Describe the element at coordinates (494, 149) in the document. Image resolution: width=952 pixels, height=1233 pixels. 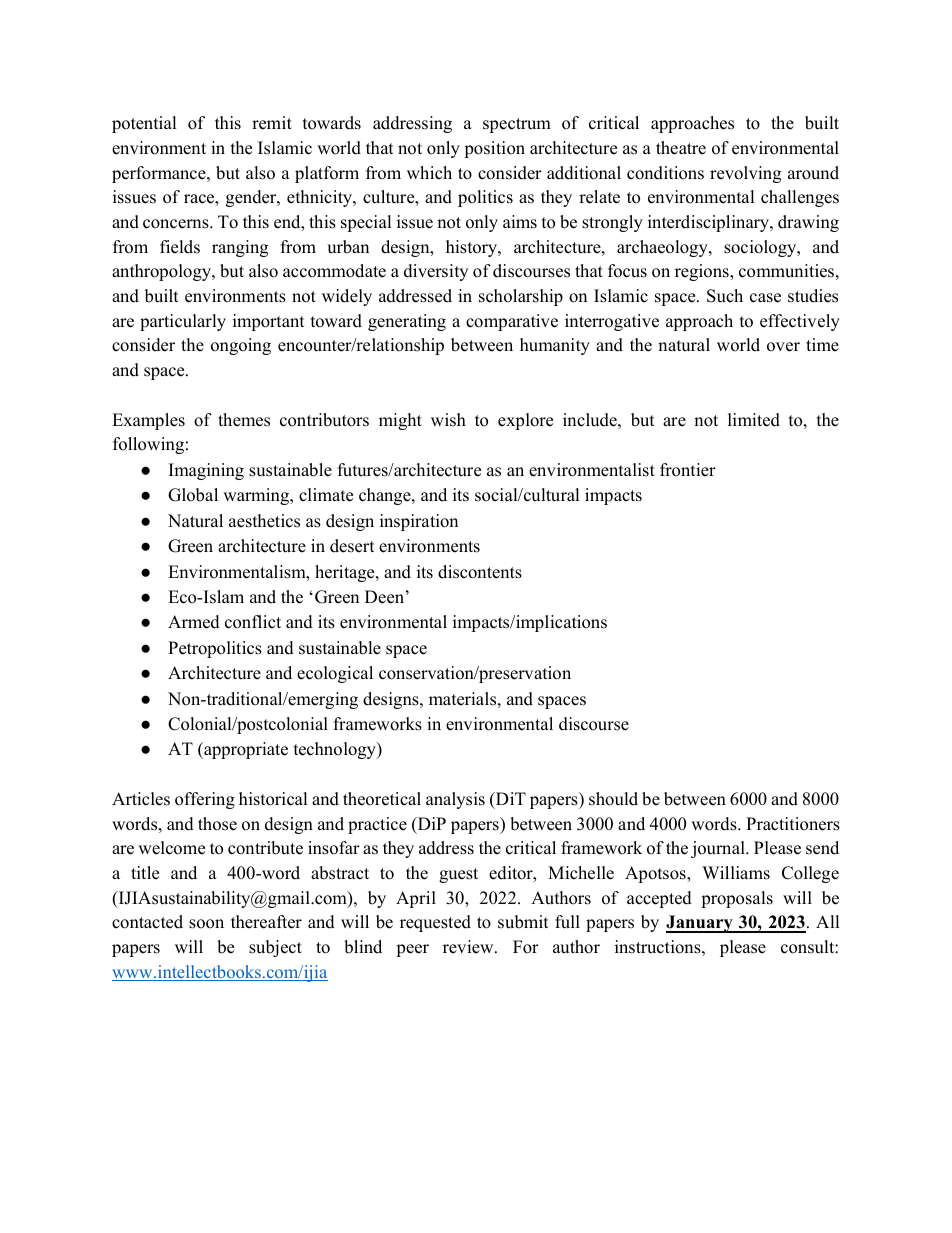
I see `position` at that location.
